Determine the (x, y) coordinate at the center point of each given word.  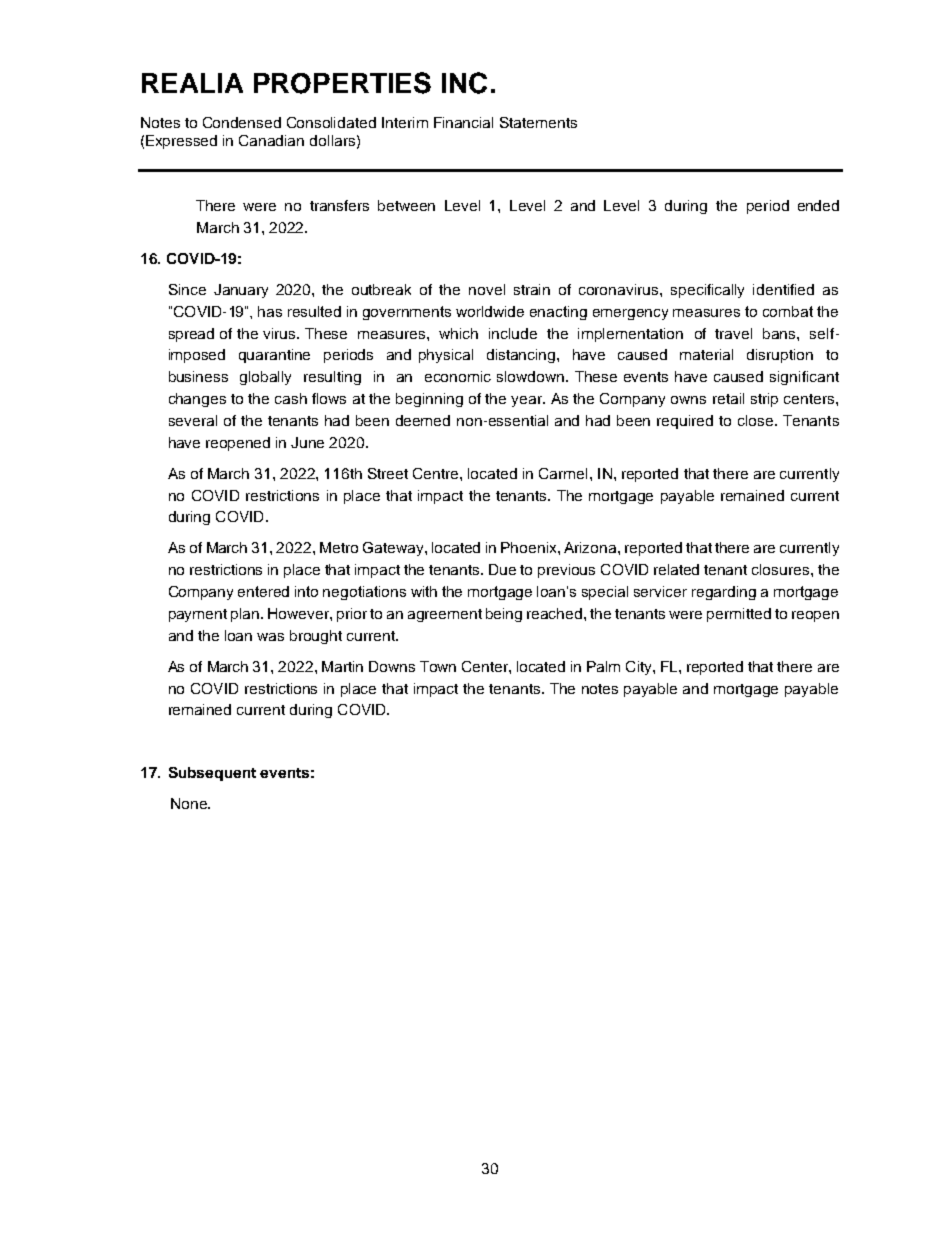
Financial (463, 122)
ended (818, 205)
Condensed (242, 122)
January (241, 291)
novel (487, 289)
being (504, 615)
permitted (739, 615)
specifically (707, 291)
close (757, 420)
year (528, 401)
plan (246, 615)
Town (438, 666)
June (307, 442)
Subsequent (212, 774)
